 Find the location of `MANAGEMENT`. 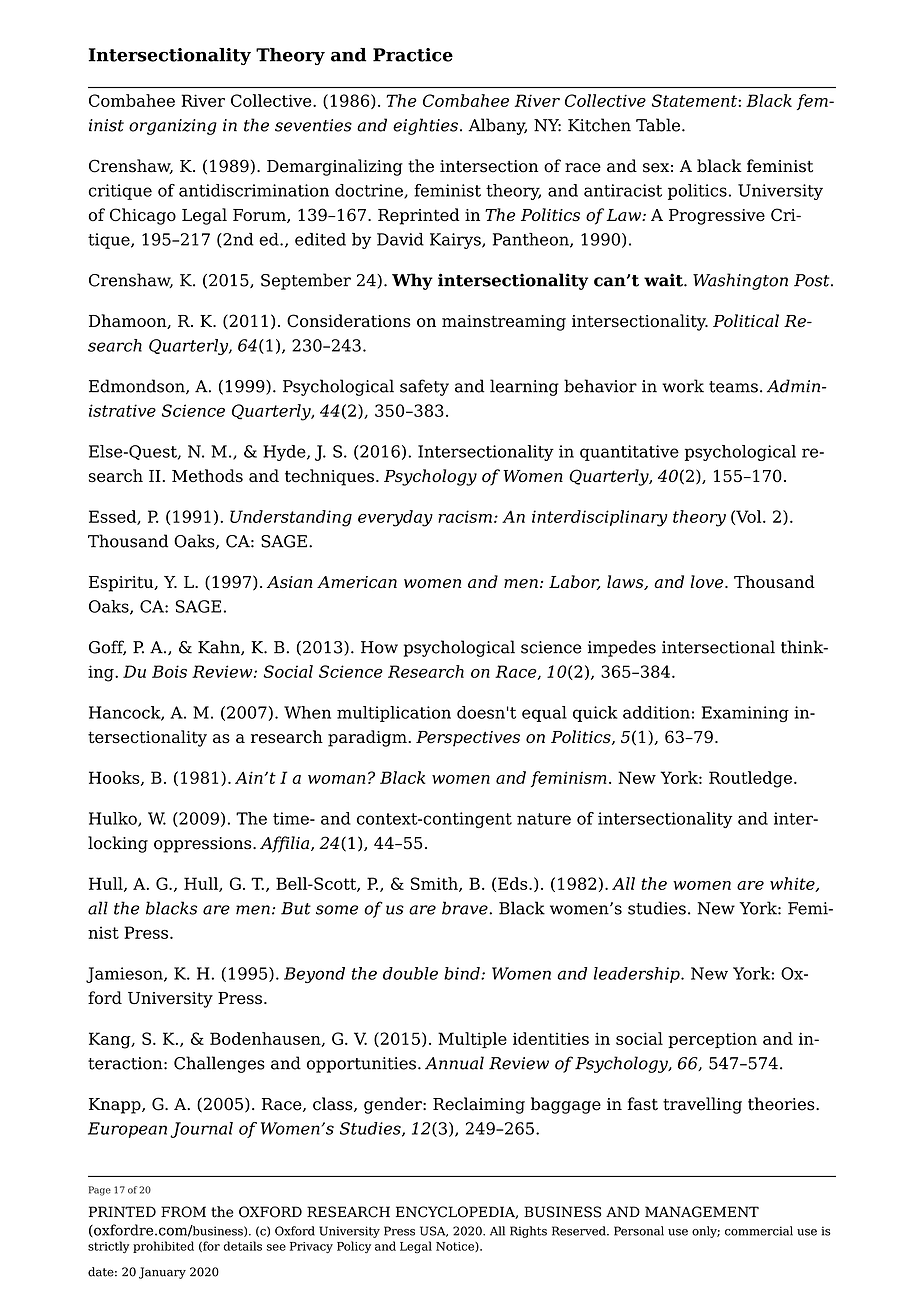

MANAGEMENT is located at coordinates (702, 1212).
